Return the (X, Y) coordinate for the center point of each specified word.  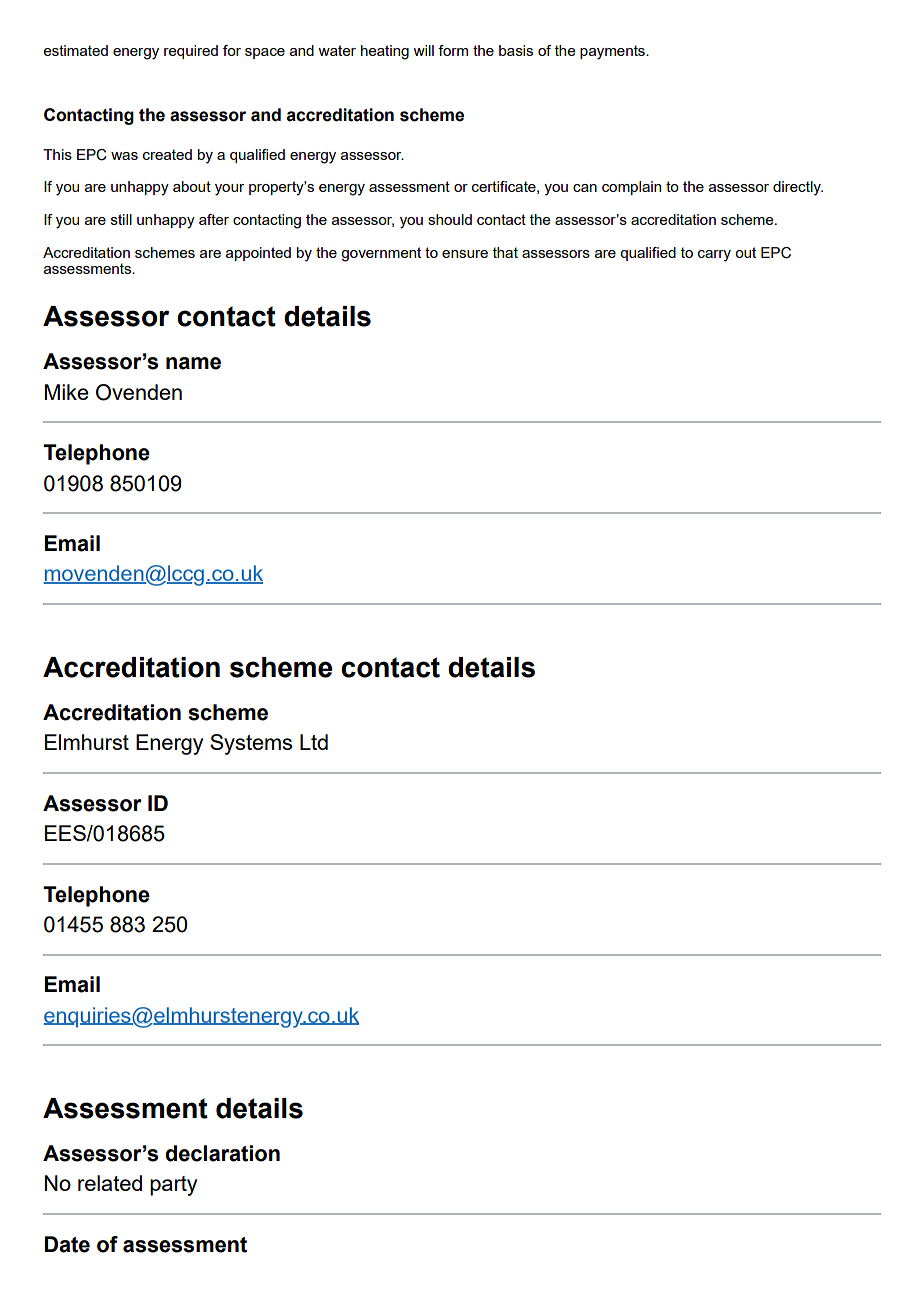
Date (67, 1244)
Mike (67, 392)
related (110, 1183)
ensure (465, 254)
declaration (222, 1153)
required (191, 52)
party (173, 1186)
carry (714, 256)
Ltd (314, 742)
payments (613, 52)
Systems (251, 744)
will (423, 50)
